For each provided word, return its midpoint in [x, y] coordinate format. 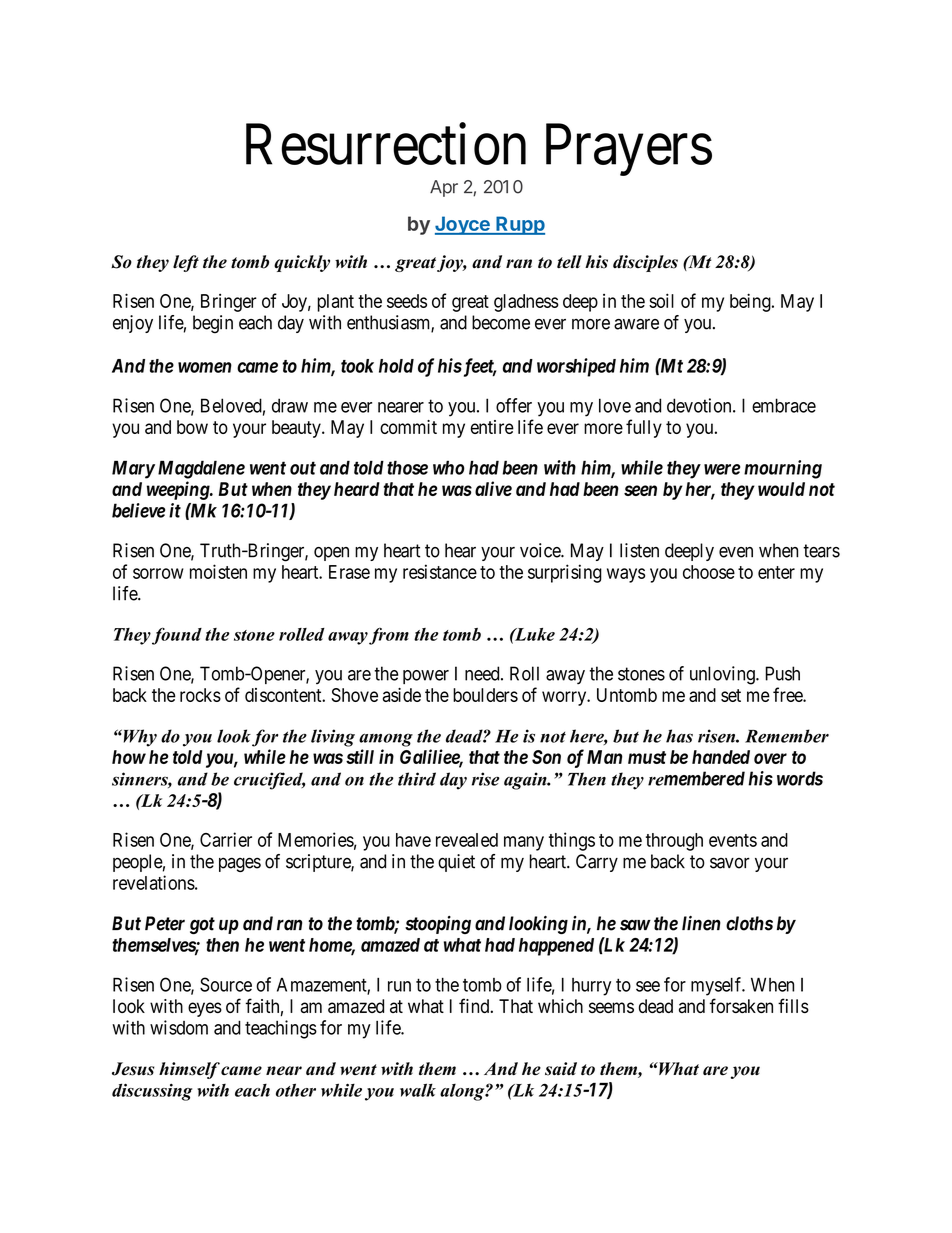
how [129, 757]
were [722, 469]
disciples [645, 263]
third [417, 779]
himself [189, 1070]
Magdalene [201, 469]
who [449, 467]
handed [721, 757]
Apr [444, 188]
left [186, 263]
